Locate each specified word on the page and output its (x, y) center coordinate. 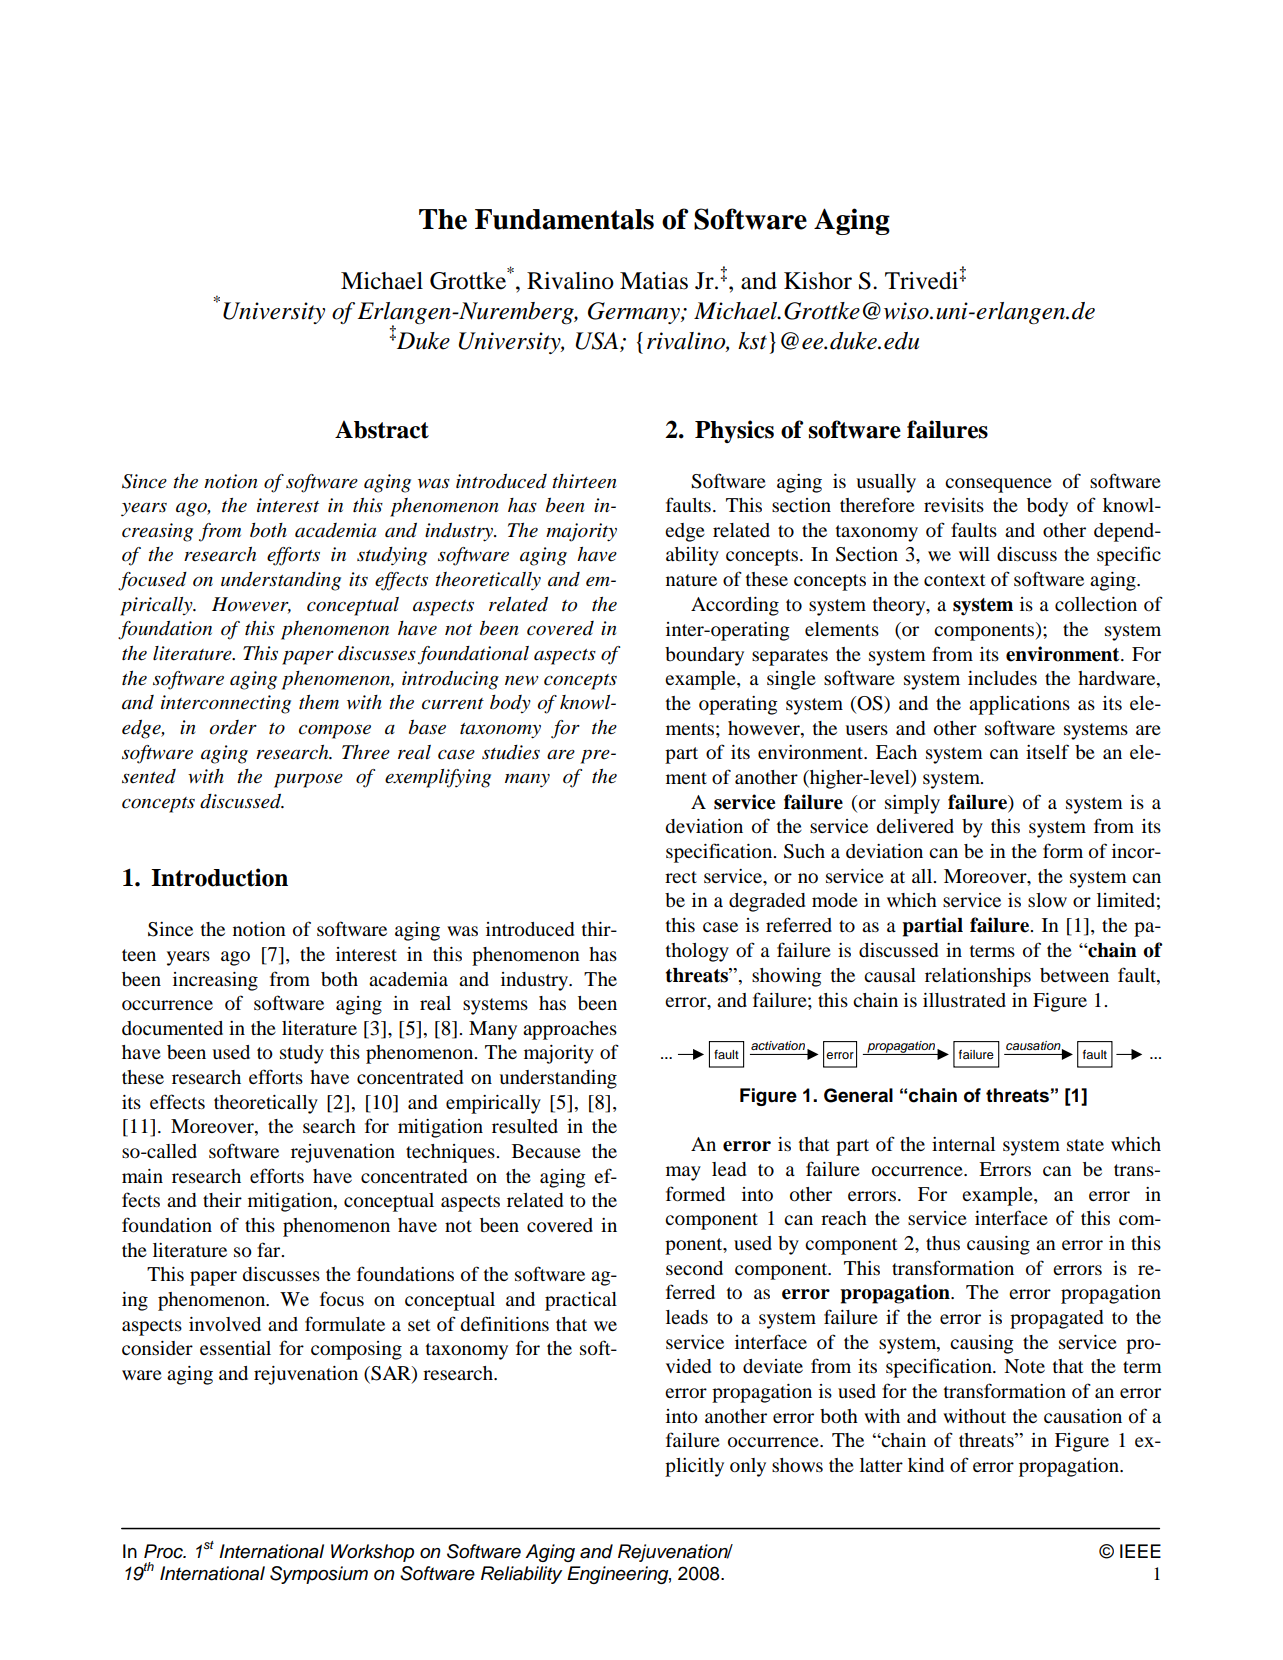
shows (797, 1465)
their (222, 1200)
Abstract (382, 430)
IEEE (1140, 1551)
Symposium (319, 1575)
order (233, 727)
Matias (654, 281)
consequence (998, 485)
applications (1019, 705)
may (683, 1173)
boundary (704, 656)
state (1085, 1145)
